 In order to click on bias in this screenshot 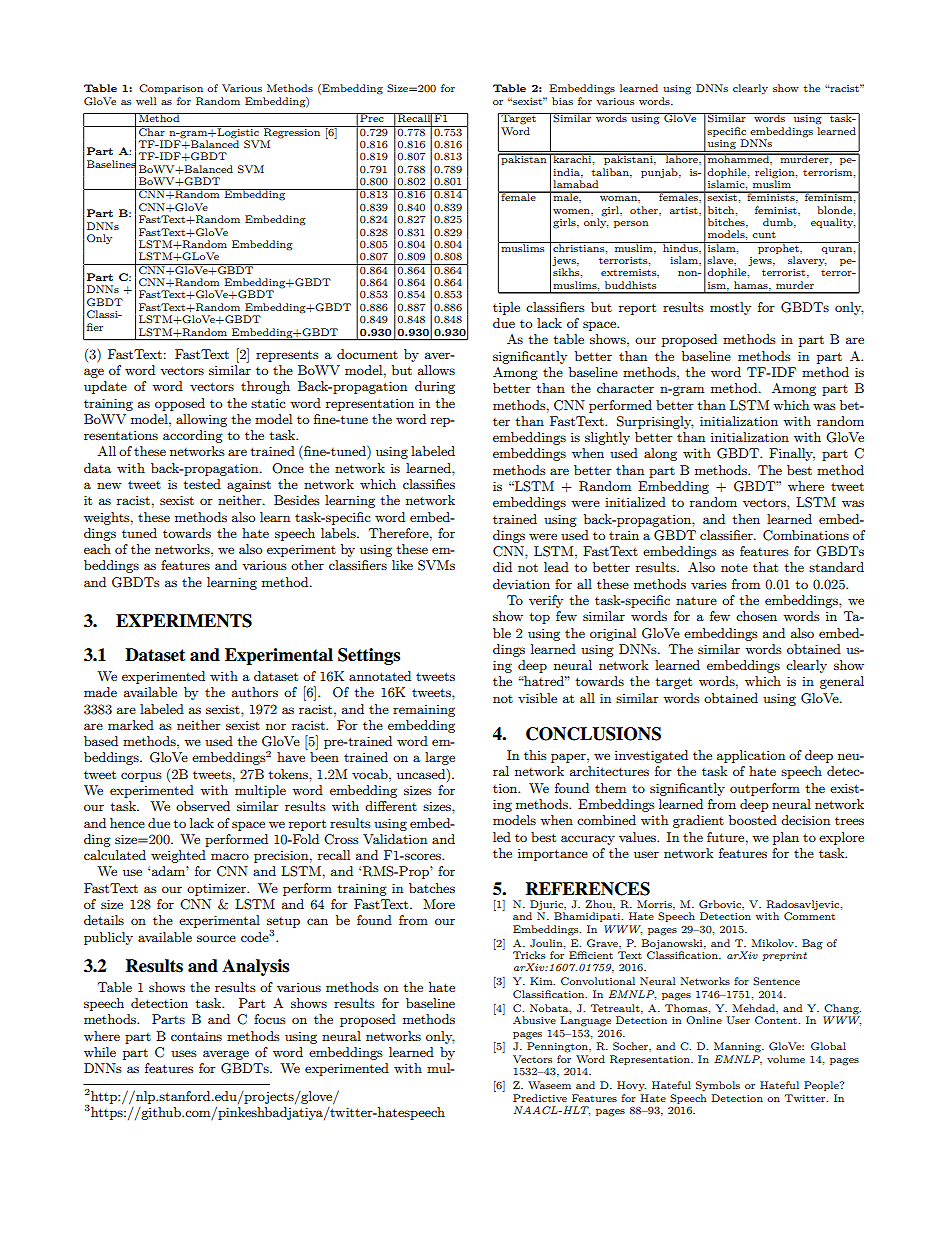, I will do `click(562, 101)`.
